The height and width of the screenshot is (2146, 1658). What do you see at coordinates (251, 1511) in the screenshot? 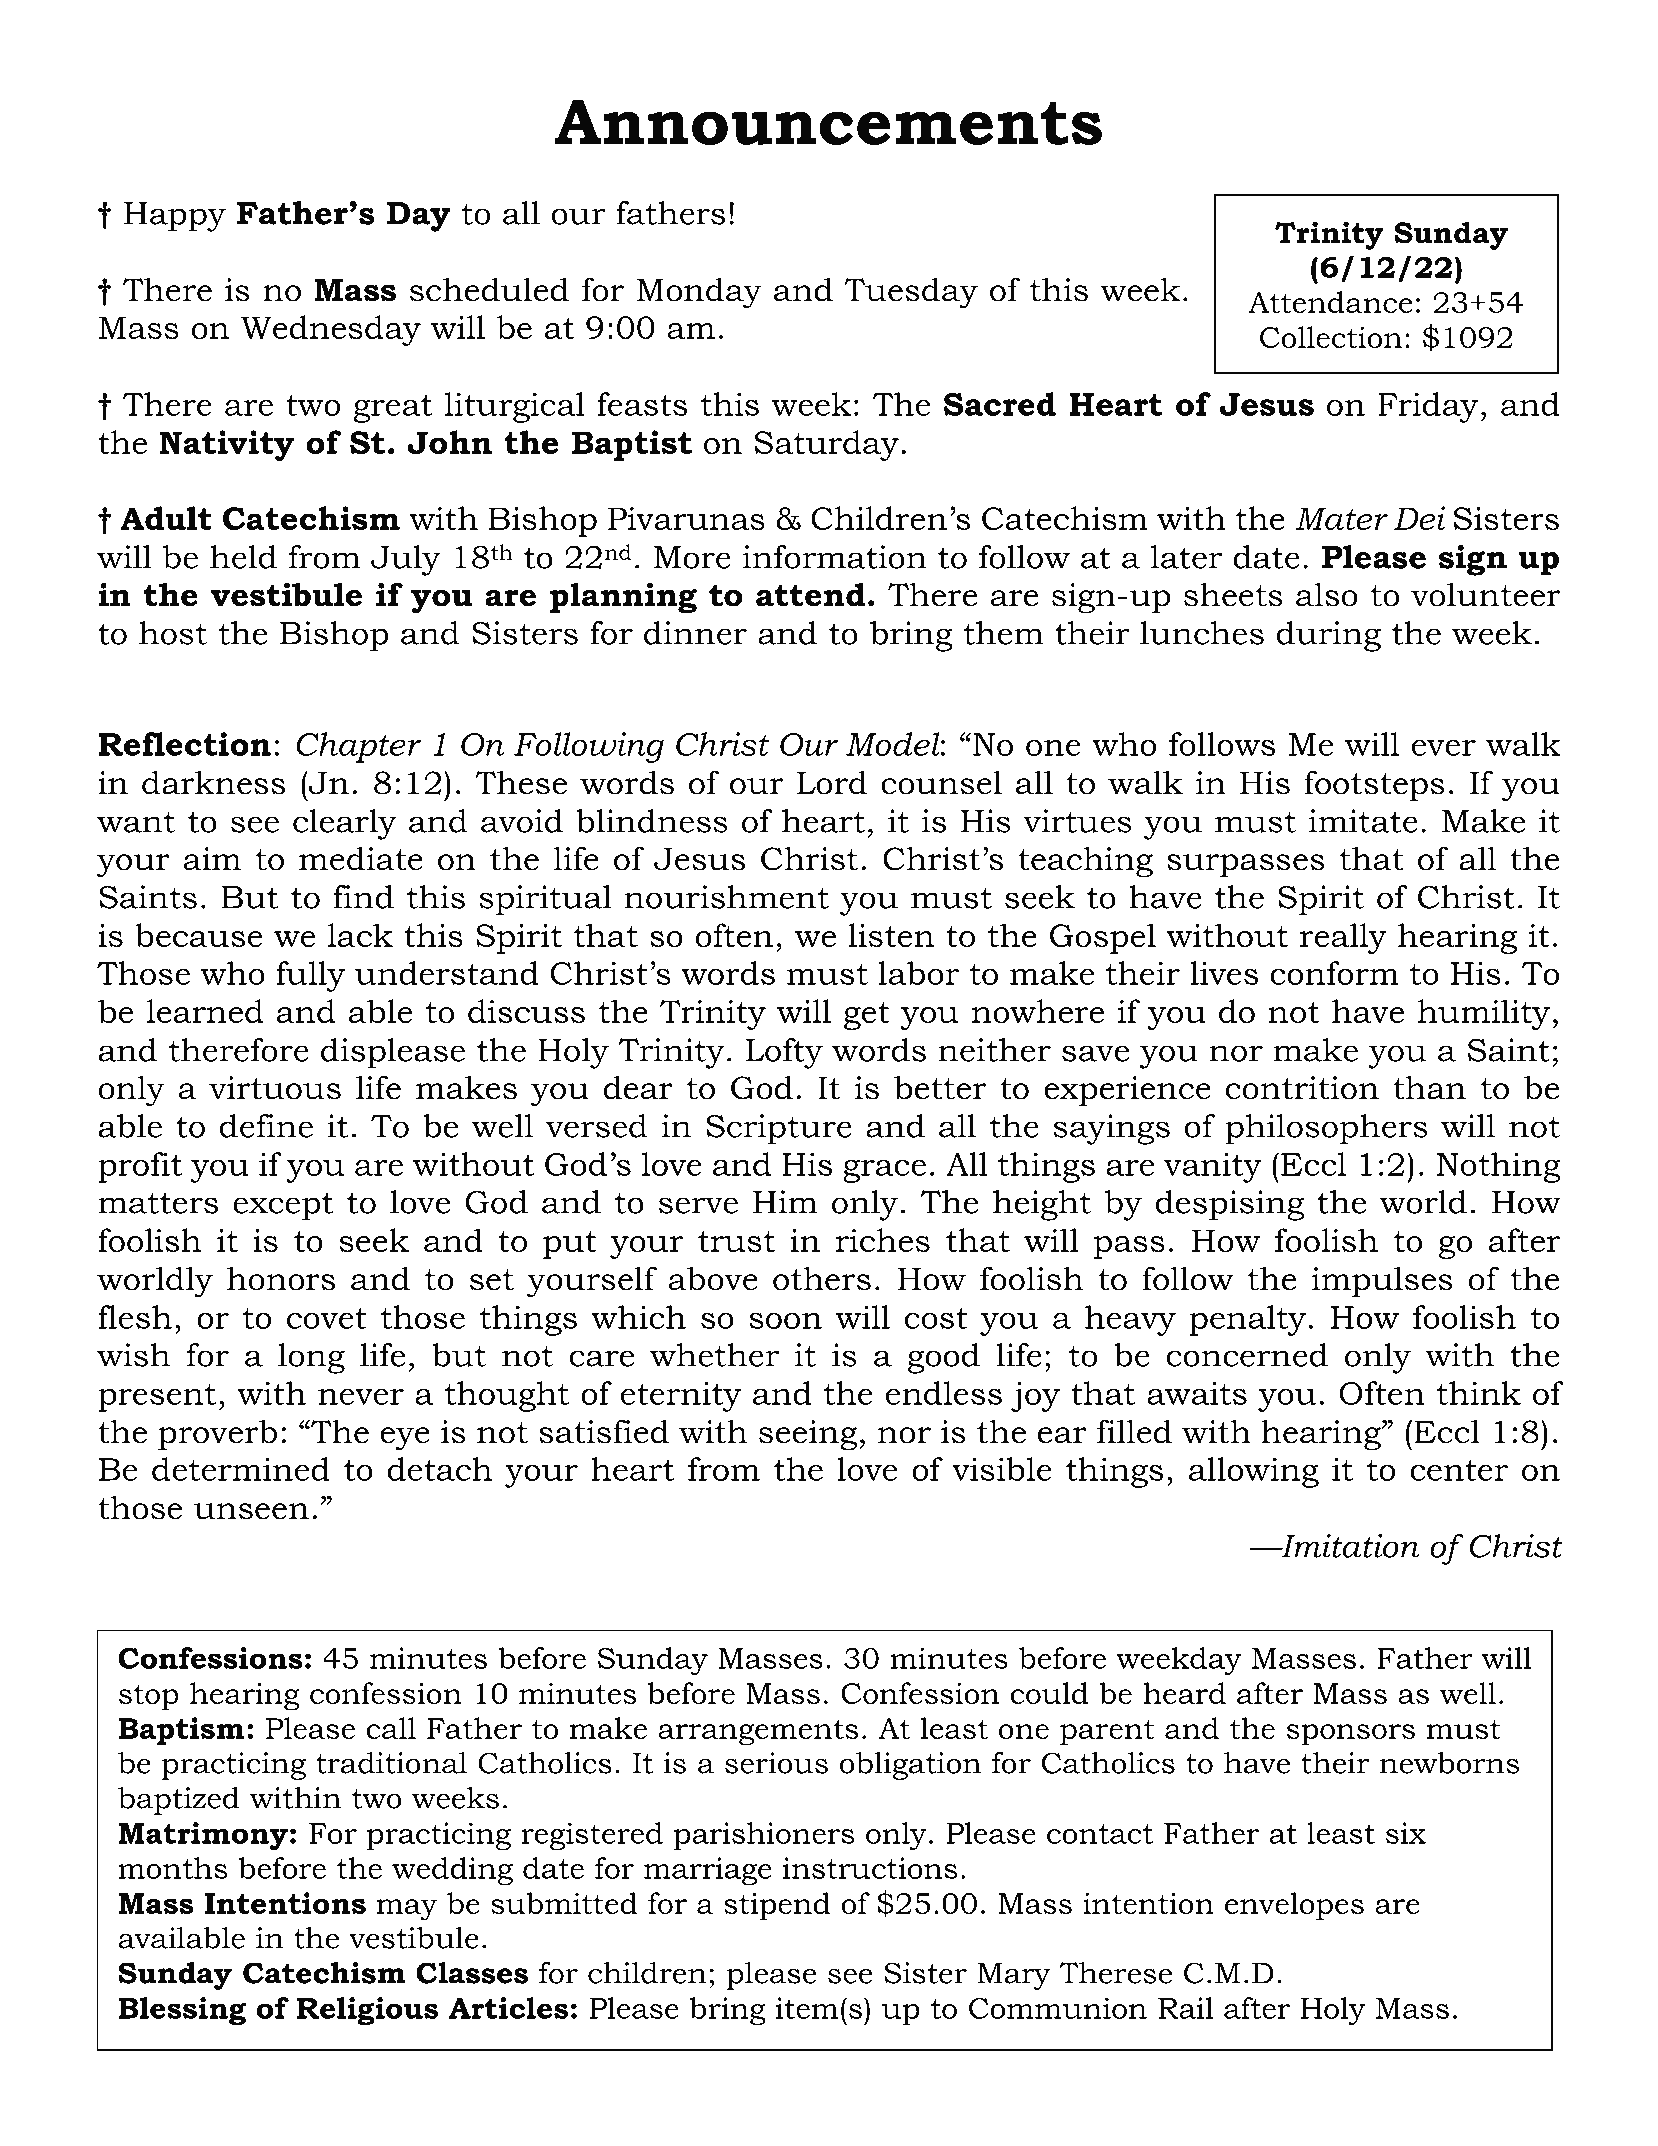
I see `unseen` at bounding box center [251, 1511].
